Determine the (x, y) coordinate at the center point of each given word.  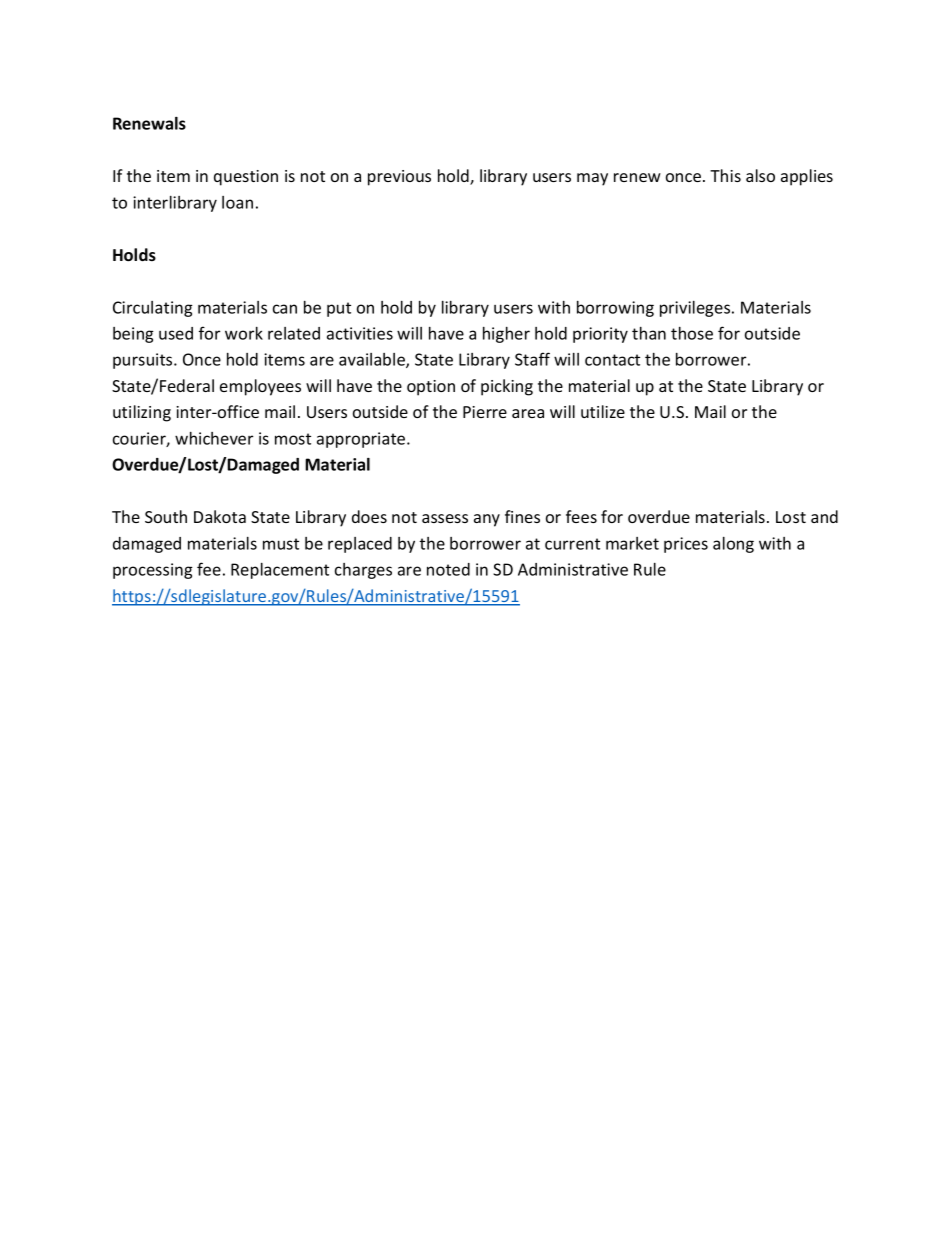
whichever (214, 438)
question (246, 178)
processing (153, 571)
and (824, 516)
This (725, 175)
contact (612, 360)
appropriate (362, 440)
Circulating (153, 309)
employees (260, 387)
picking (507, 387)
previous (399, 178)
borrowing (615, 309)
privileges (696, 309)
